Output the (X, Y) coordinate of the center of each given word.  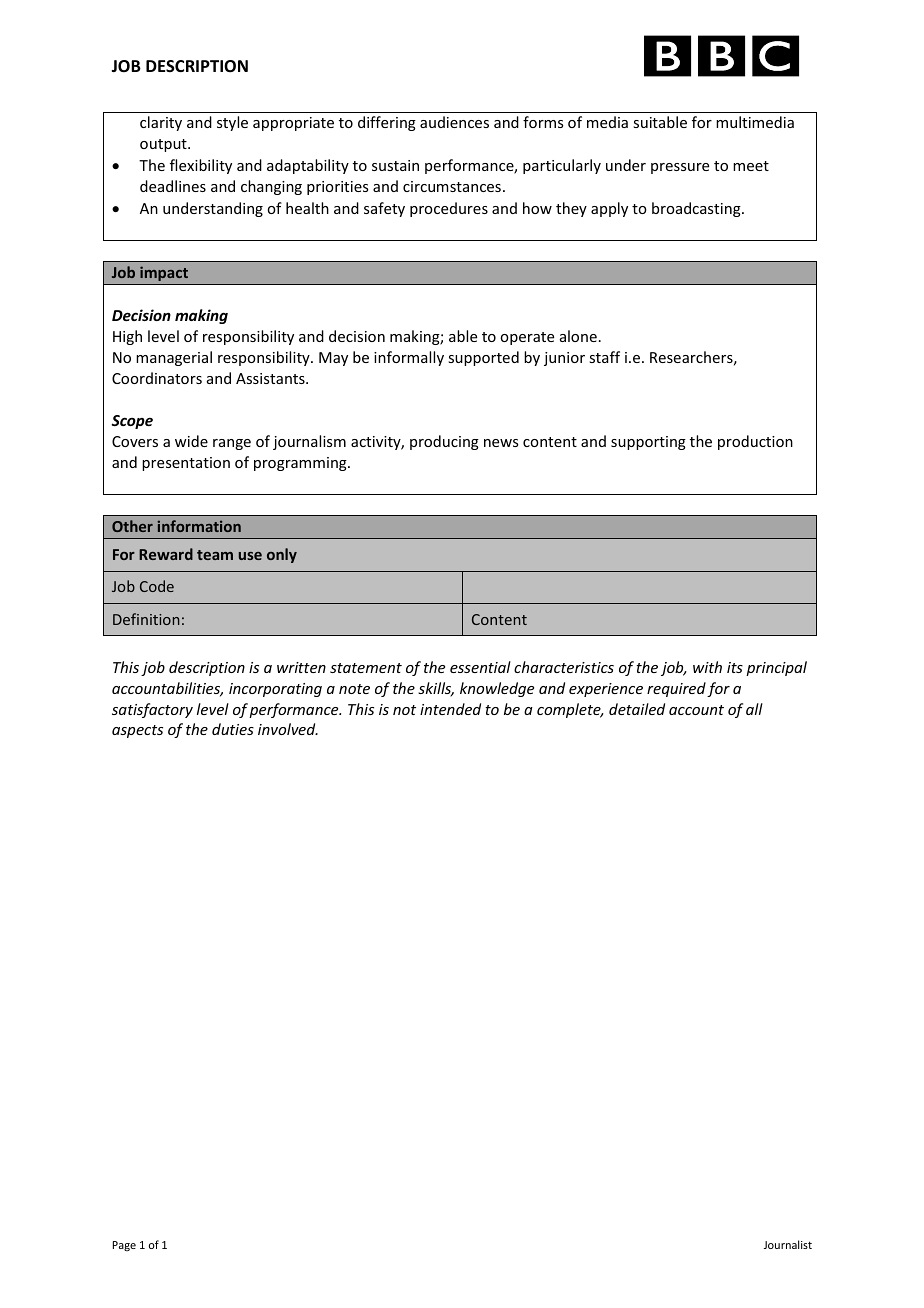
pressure (680, 168)
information (199, 526)
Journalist (788, 1244)
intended (450, 709)
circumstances (452, 186)
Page (124, 1246)
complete (570, 710)
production (755, 442)
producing (444, 442)
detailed (637, 709)
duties (233, 729)
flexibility (201, 166)
